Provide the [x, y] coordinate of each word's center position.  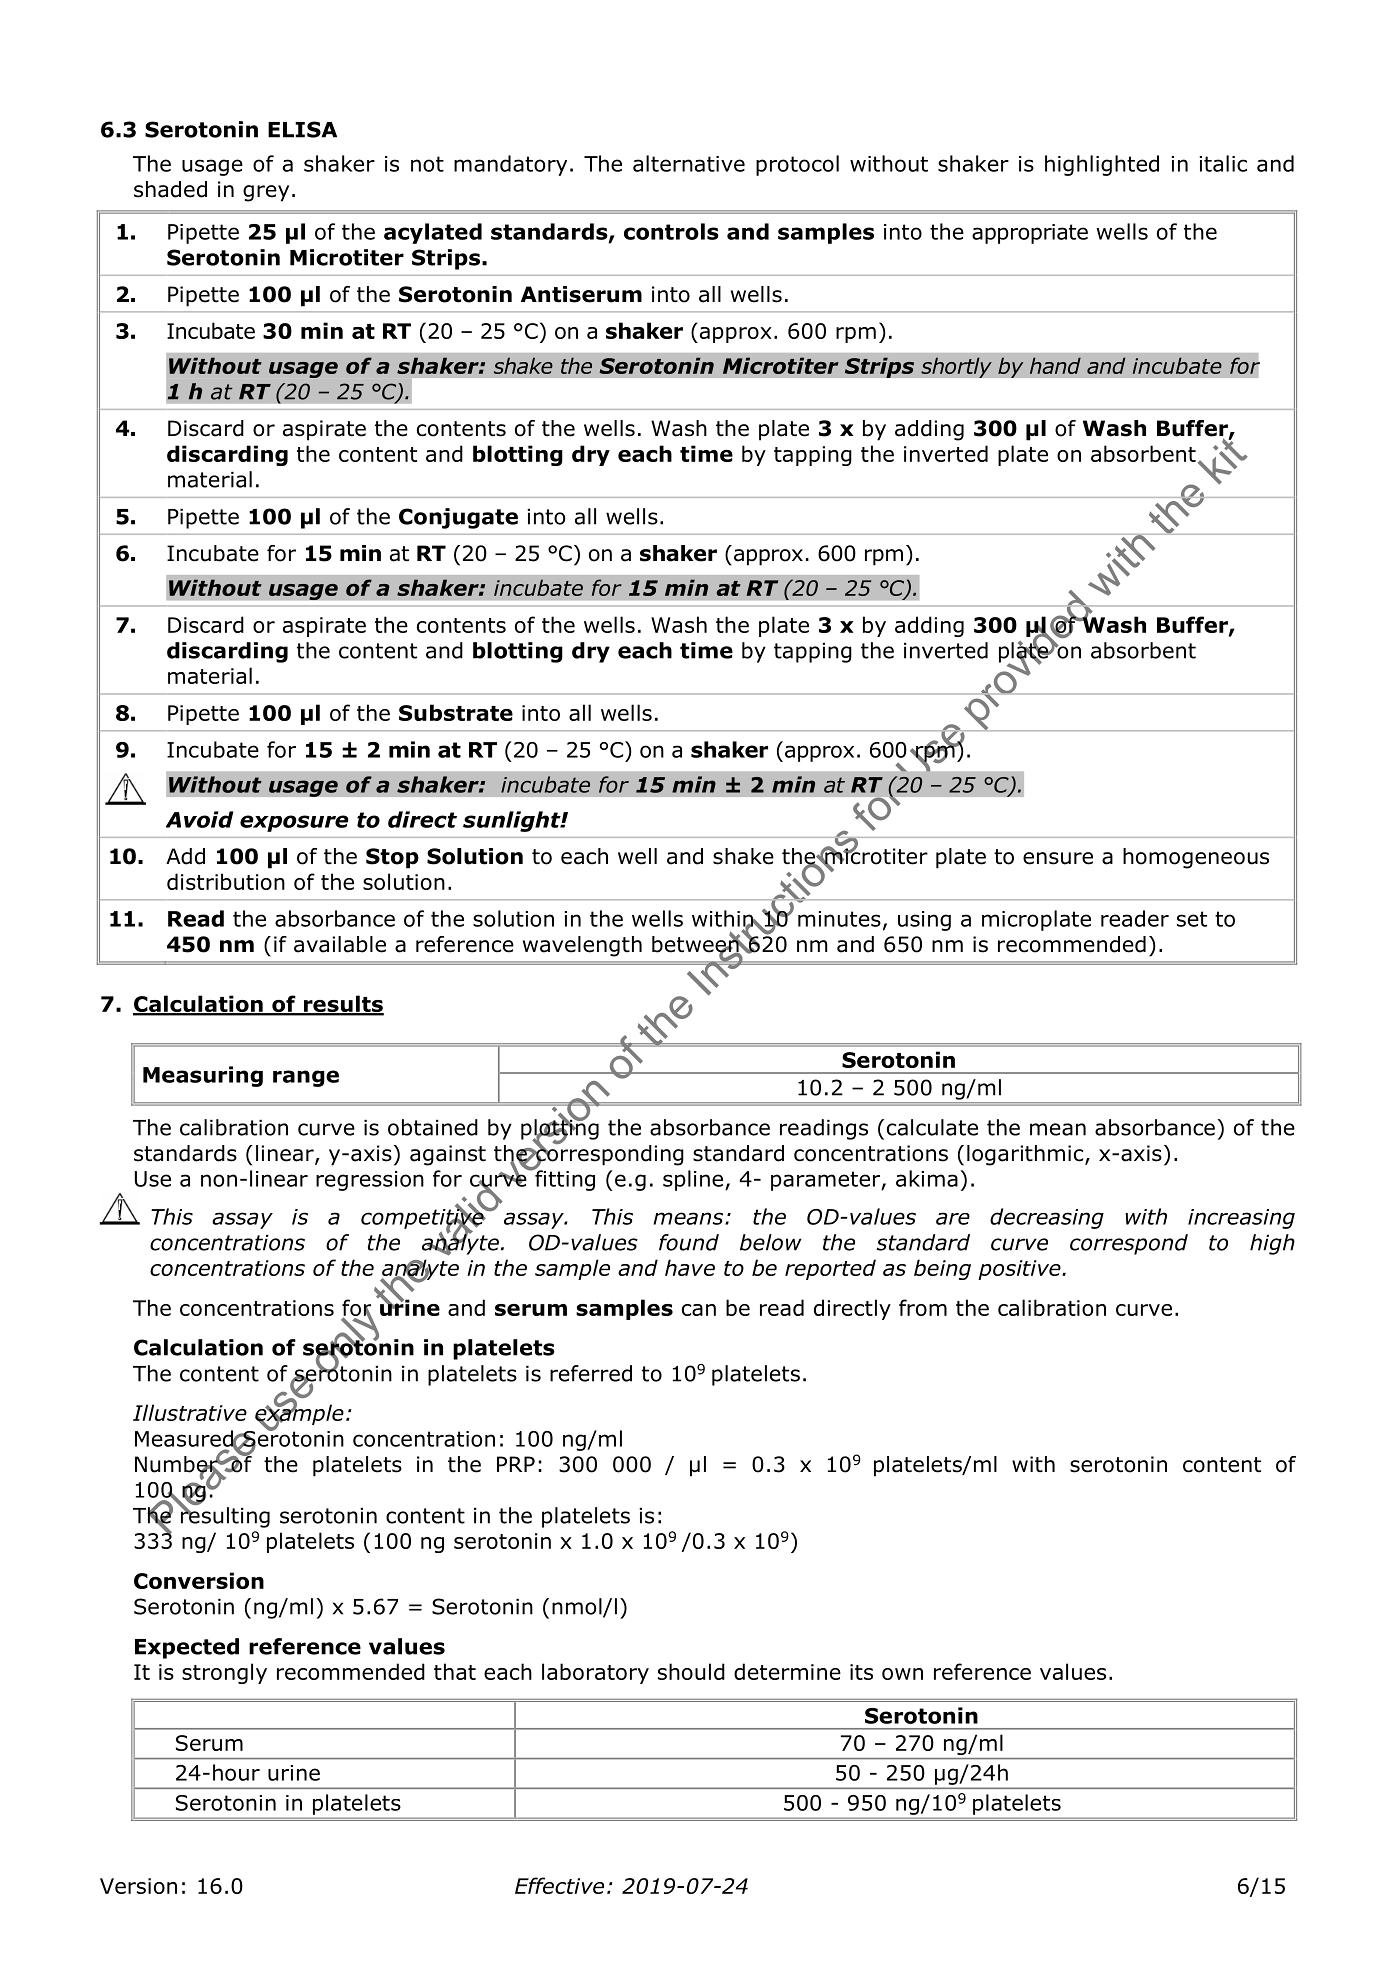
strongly [224, 1673]
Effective [559, 1885]
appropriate [1030, 234]
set [1192, 919]
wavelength [582, 946]
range [306, 1078]
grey [266, 193]
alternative [689, 163]
